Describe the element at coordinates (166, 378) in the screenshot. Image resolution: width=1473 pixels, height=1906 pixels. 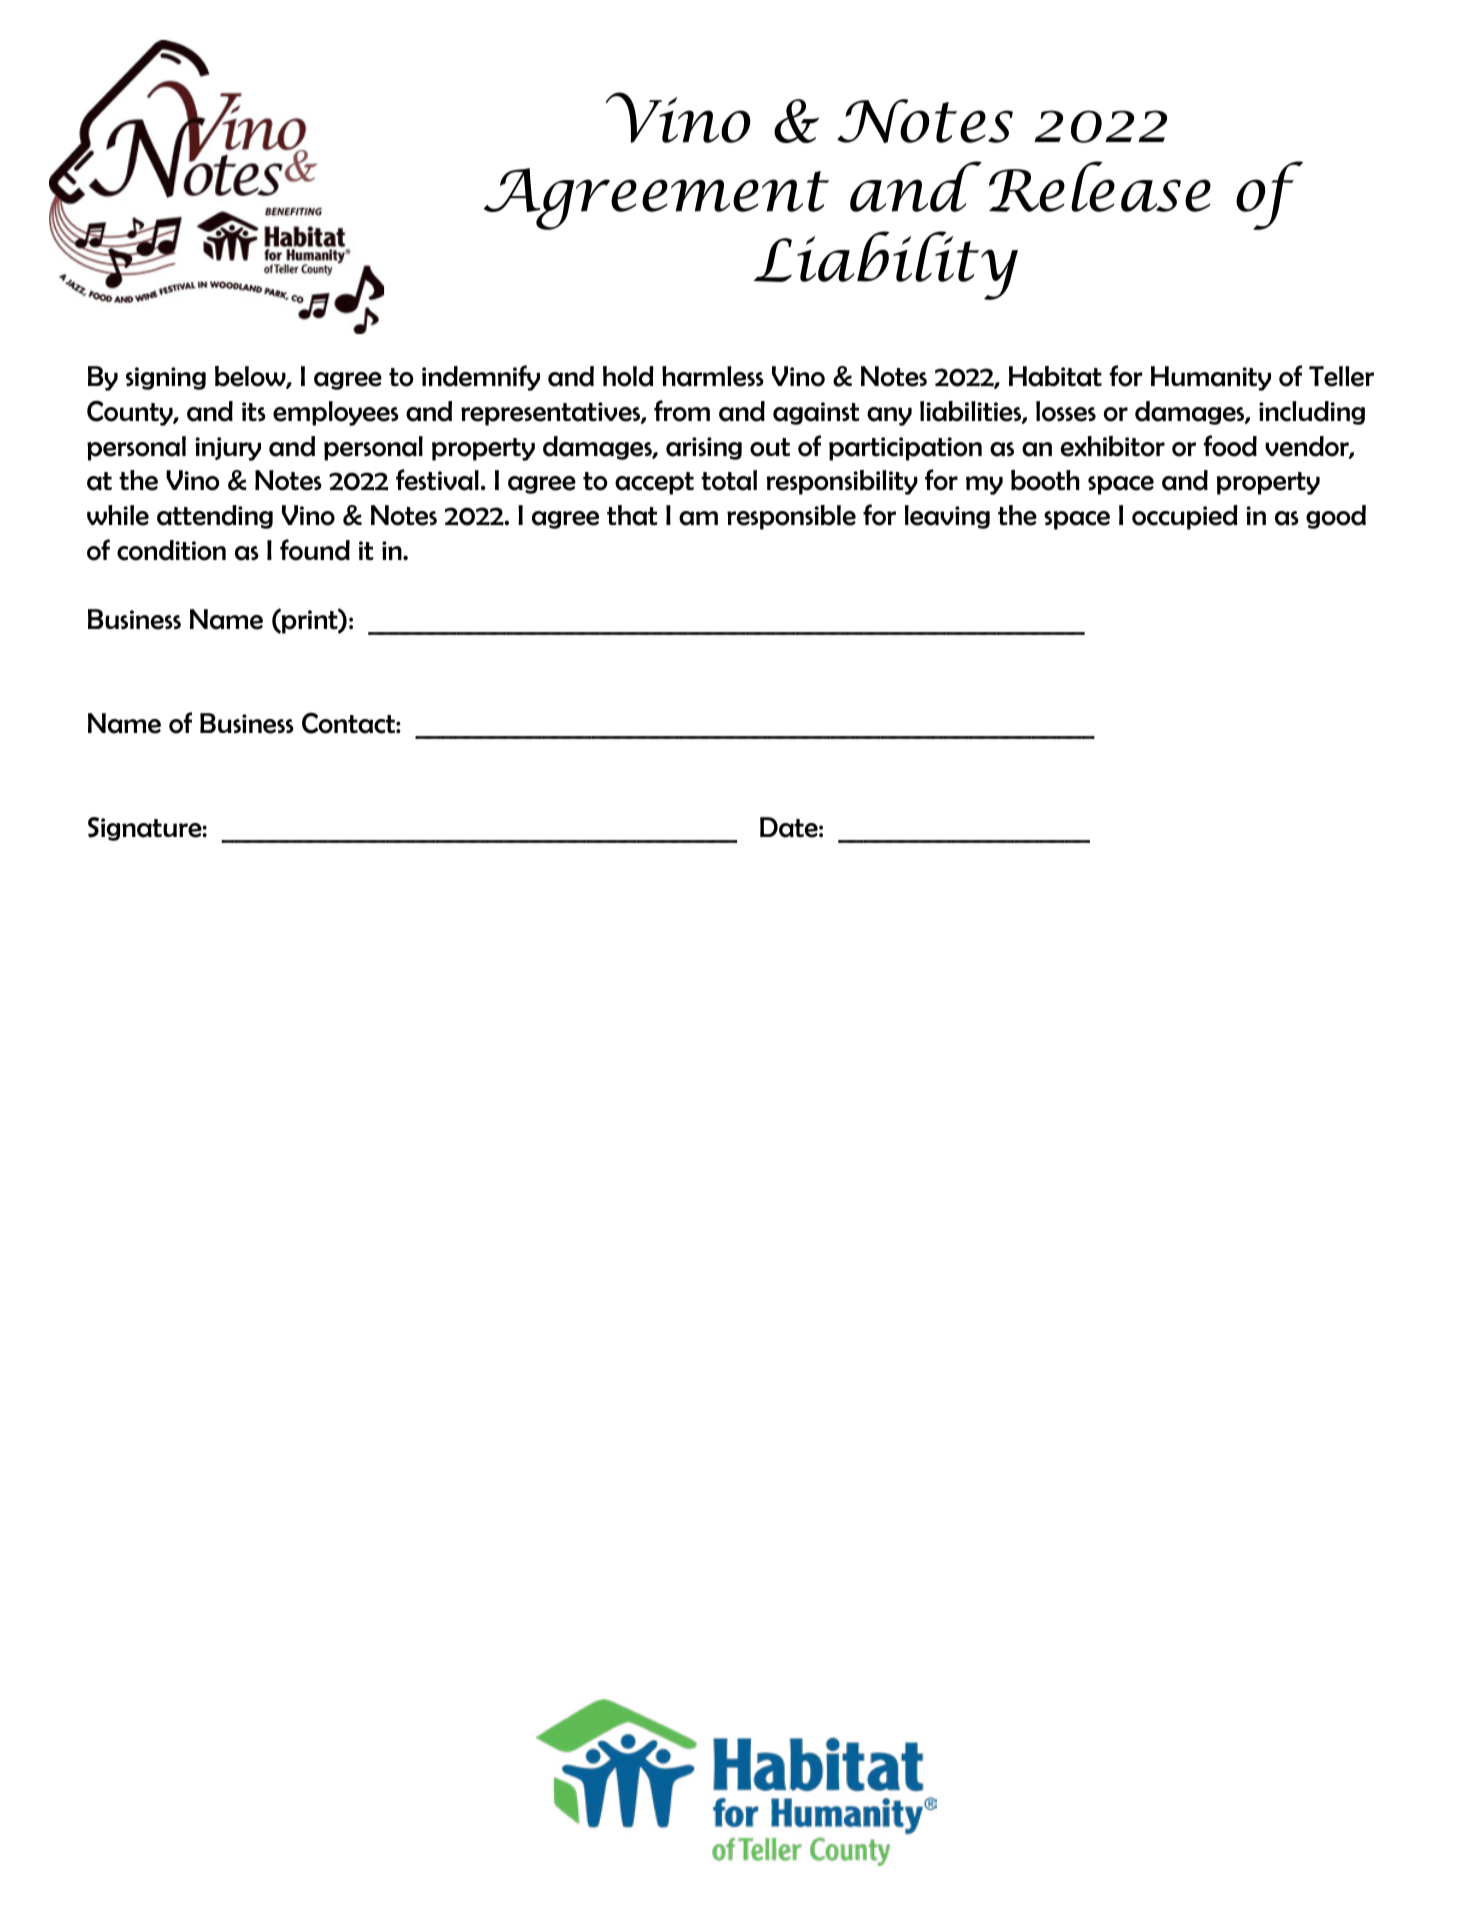
I see `signing` at that location.
